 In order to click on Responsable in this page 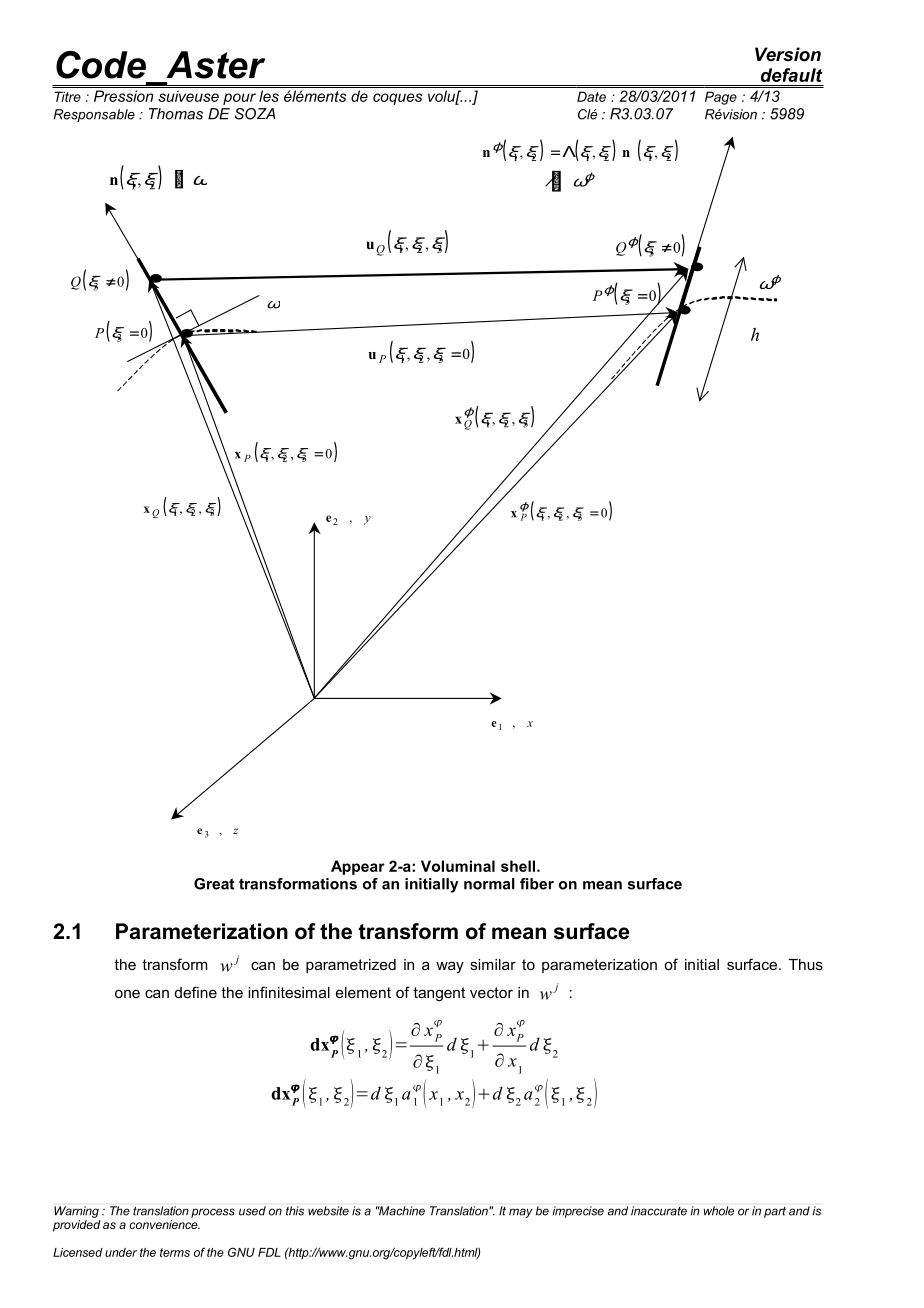, I will do `click(94, 115)`.
